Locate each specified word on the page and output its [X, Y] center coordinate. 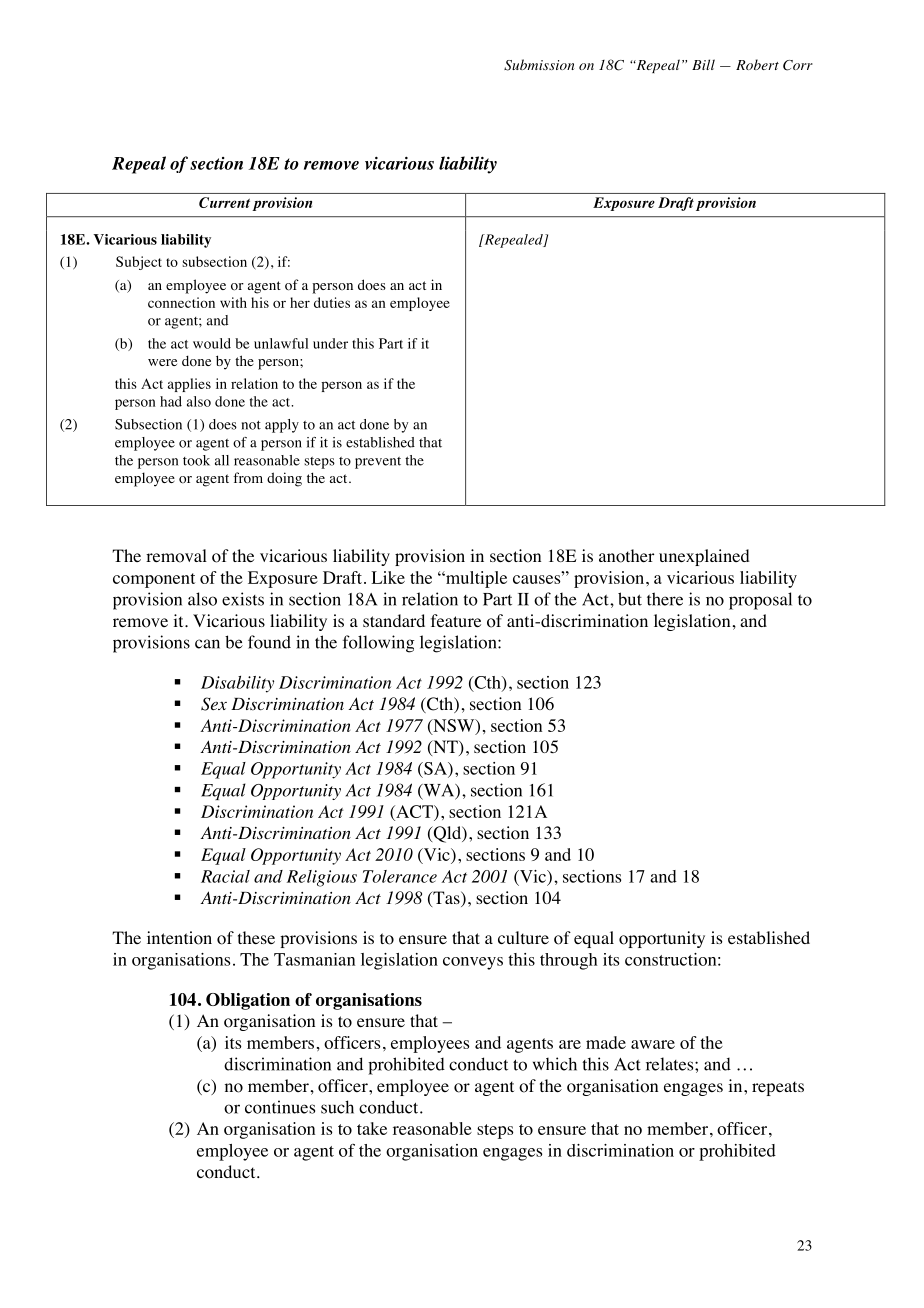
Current [224, 202]
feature [456, 620]
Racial [225, 876]
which [555, 1064]
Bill [703, 64]
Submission [539, 65]
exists [243, 599]
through [568, 961]
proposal [760, 601]
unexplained [704, 557]
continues [280, 1107]
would [212, 343]
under [330, 343]
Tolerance [400, 876]
